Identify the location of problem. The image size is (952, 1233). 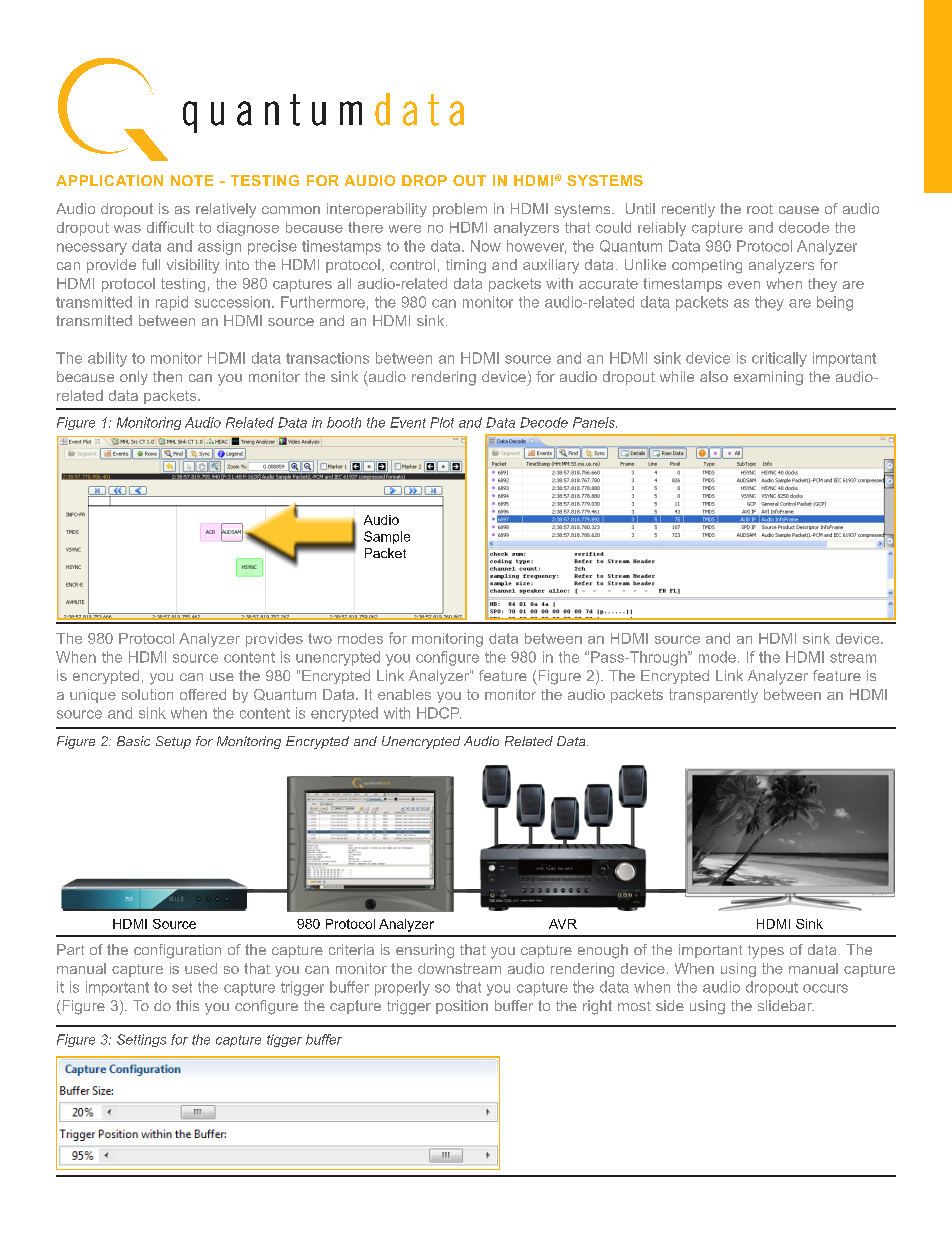
(460, 210).
